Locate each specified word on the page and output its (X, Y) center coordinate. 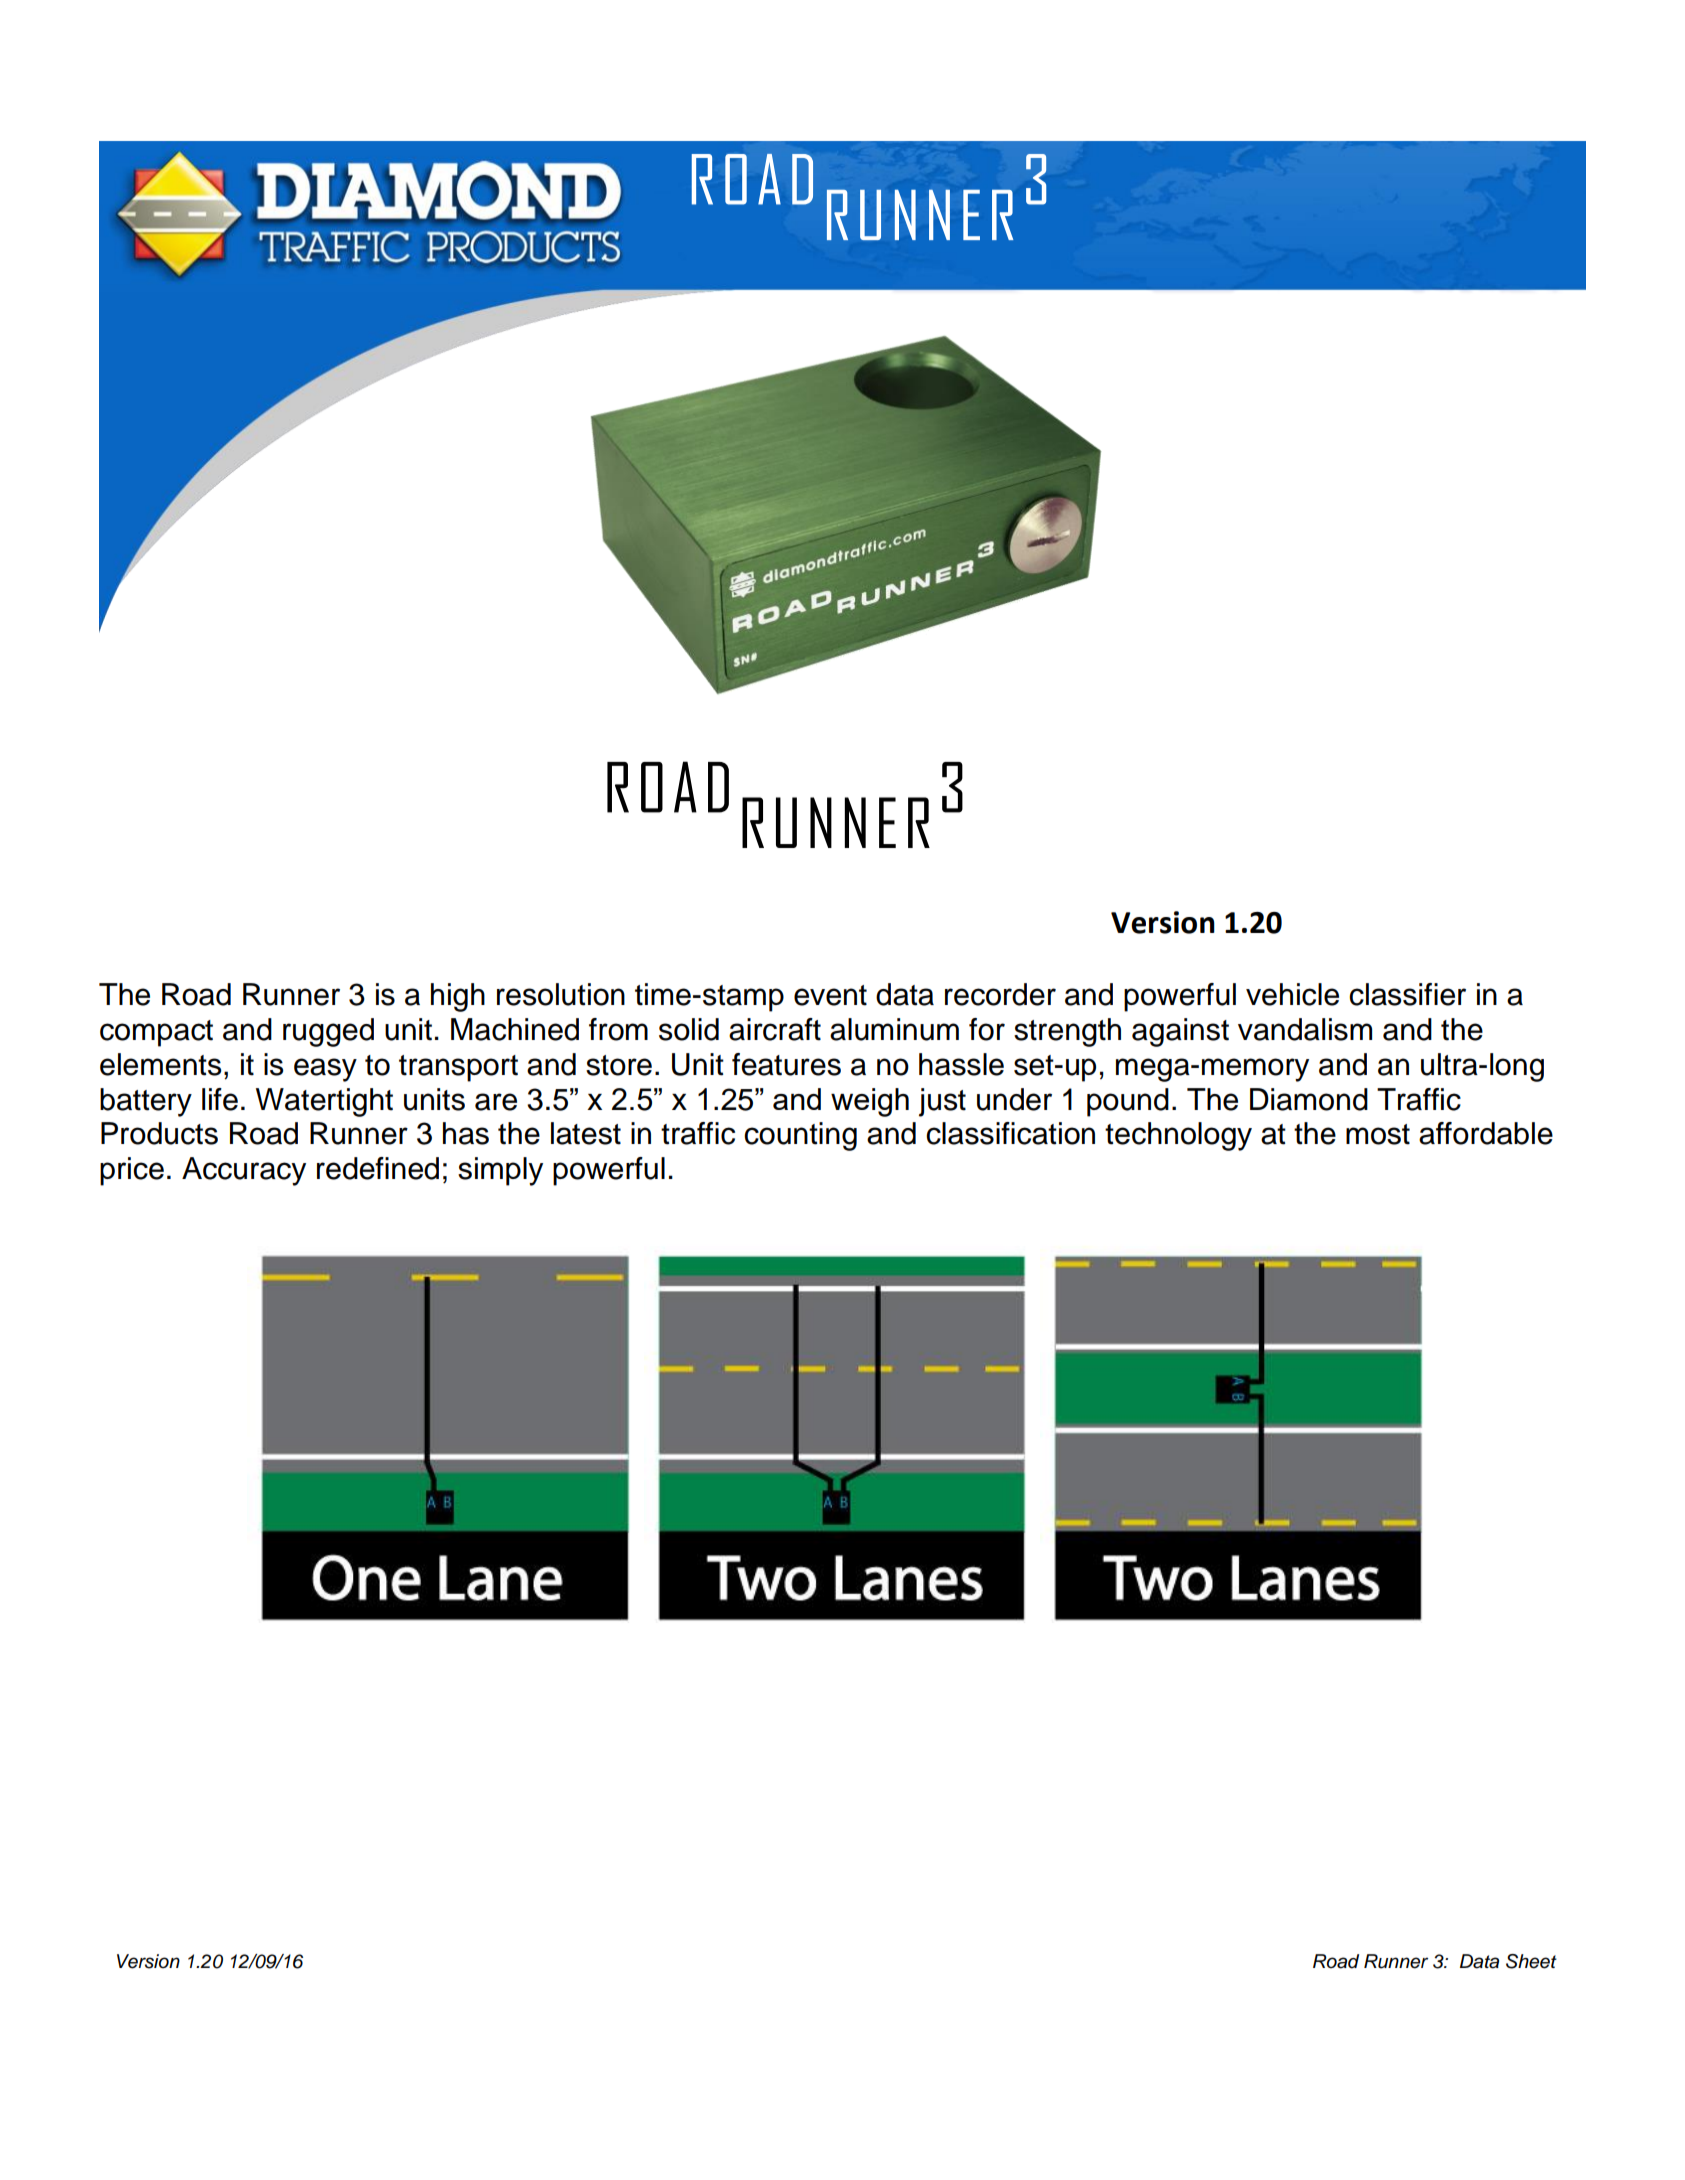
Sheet (1531, 1961)
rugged (328, 1032)
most (1378, 1134)
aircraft (775, 1029)
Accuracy (244, 1171)
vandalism (1305, 1029)
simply (500, 1171)
